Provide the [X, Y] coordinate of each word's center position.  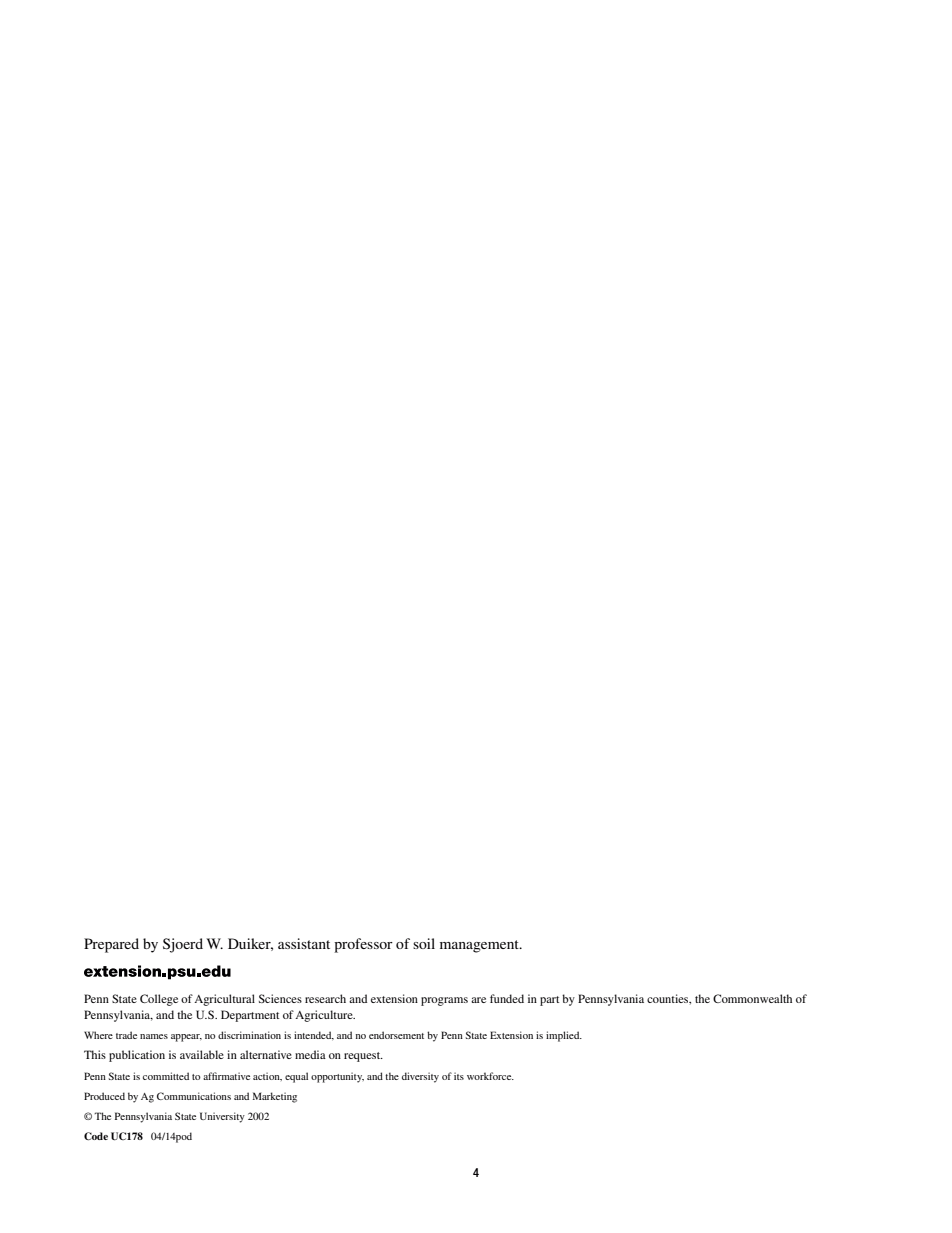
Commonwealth [752, 998]
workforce [490, 1076]
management [480, 946]
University [222, 1117]
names [154, 1036]
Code [96, 1136]
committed [166, 1076]
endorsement [396, 1035]
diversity [420, 1077]
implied [564, 1036]
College [159, 1000]
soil [424, 943]
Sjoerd [183, 945]
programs [444, 1001]
